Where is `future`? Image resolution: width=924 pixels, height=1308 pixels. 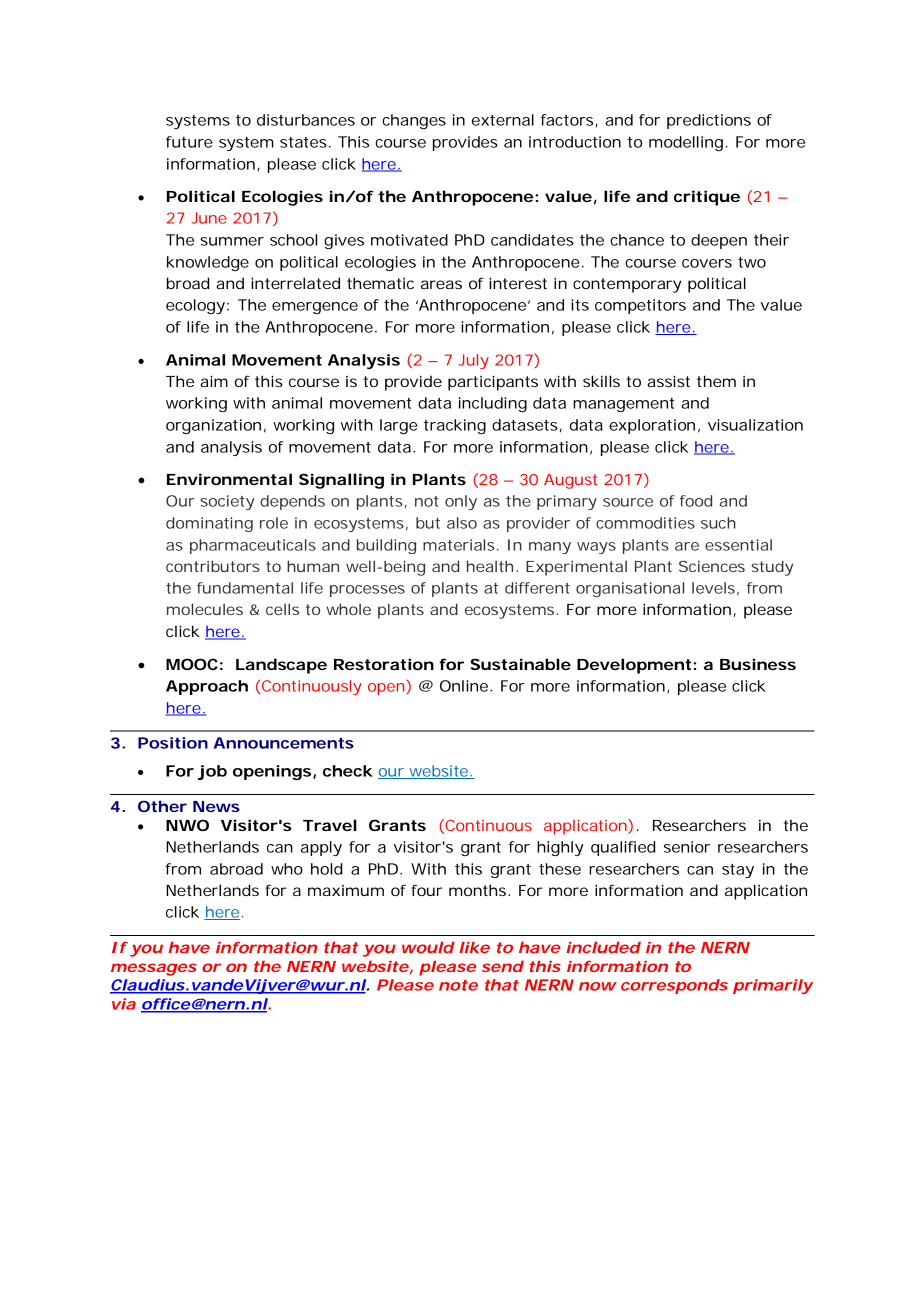
future is located at coordinates (189, 142).
